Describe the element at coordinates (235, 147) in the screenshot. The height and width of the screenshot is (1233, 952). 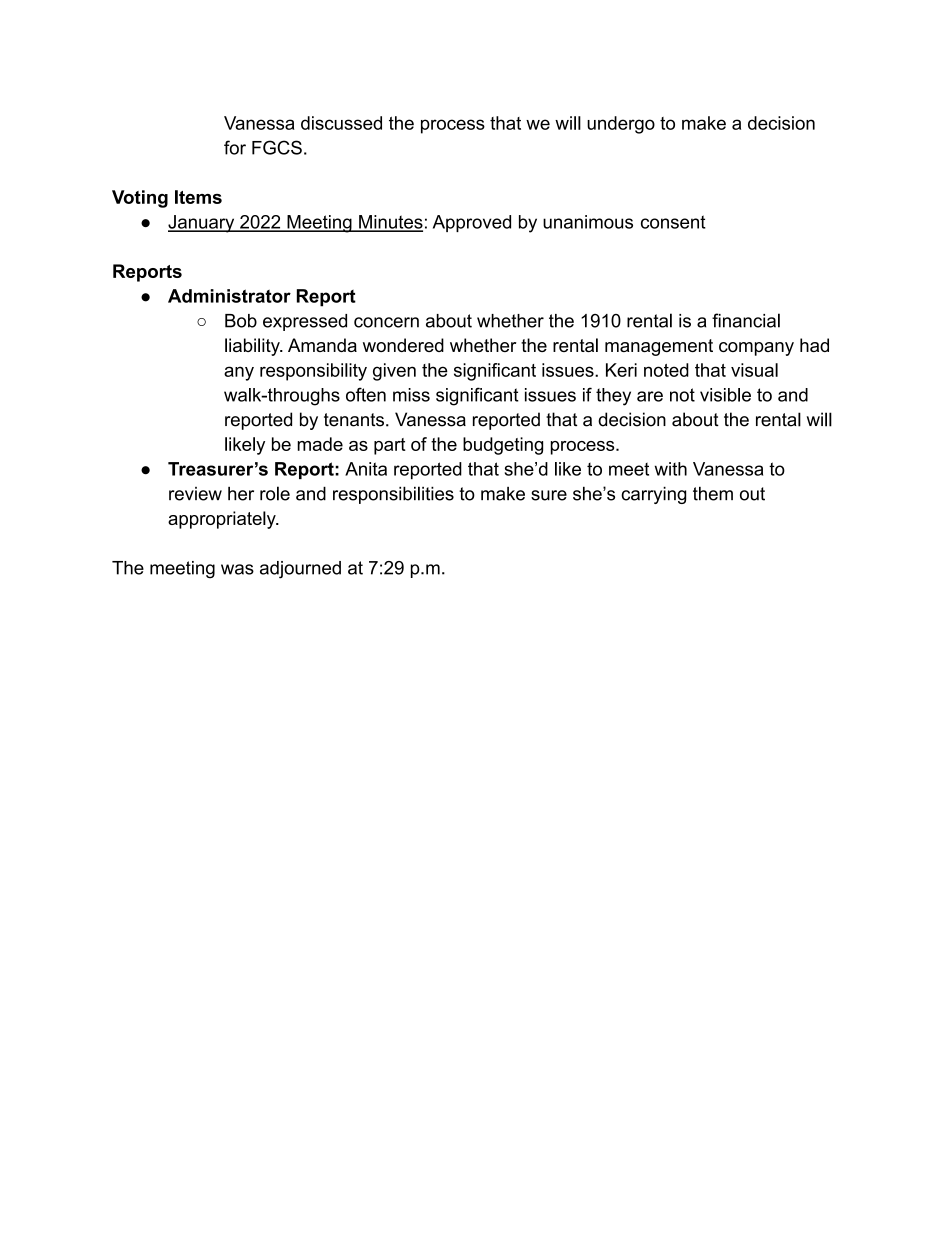
I see `for` at that location.
